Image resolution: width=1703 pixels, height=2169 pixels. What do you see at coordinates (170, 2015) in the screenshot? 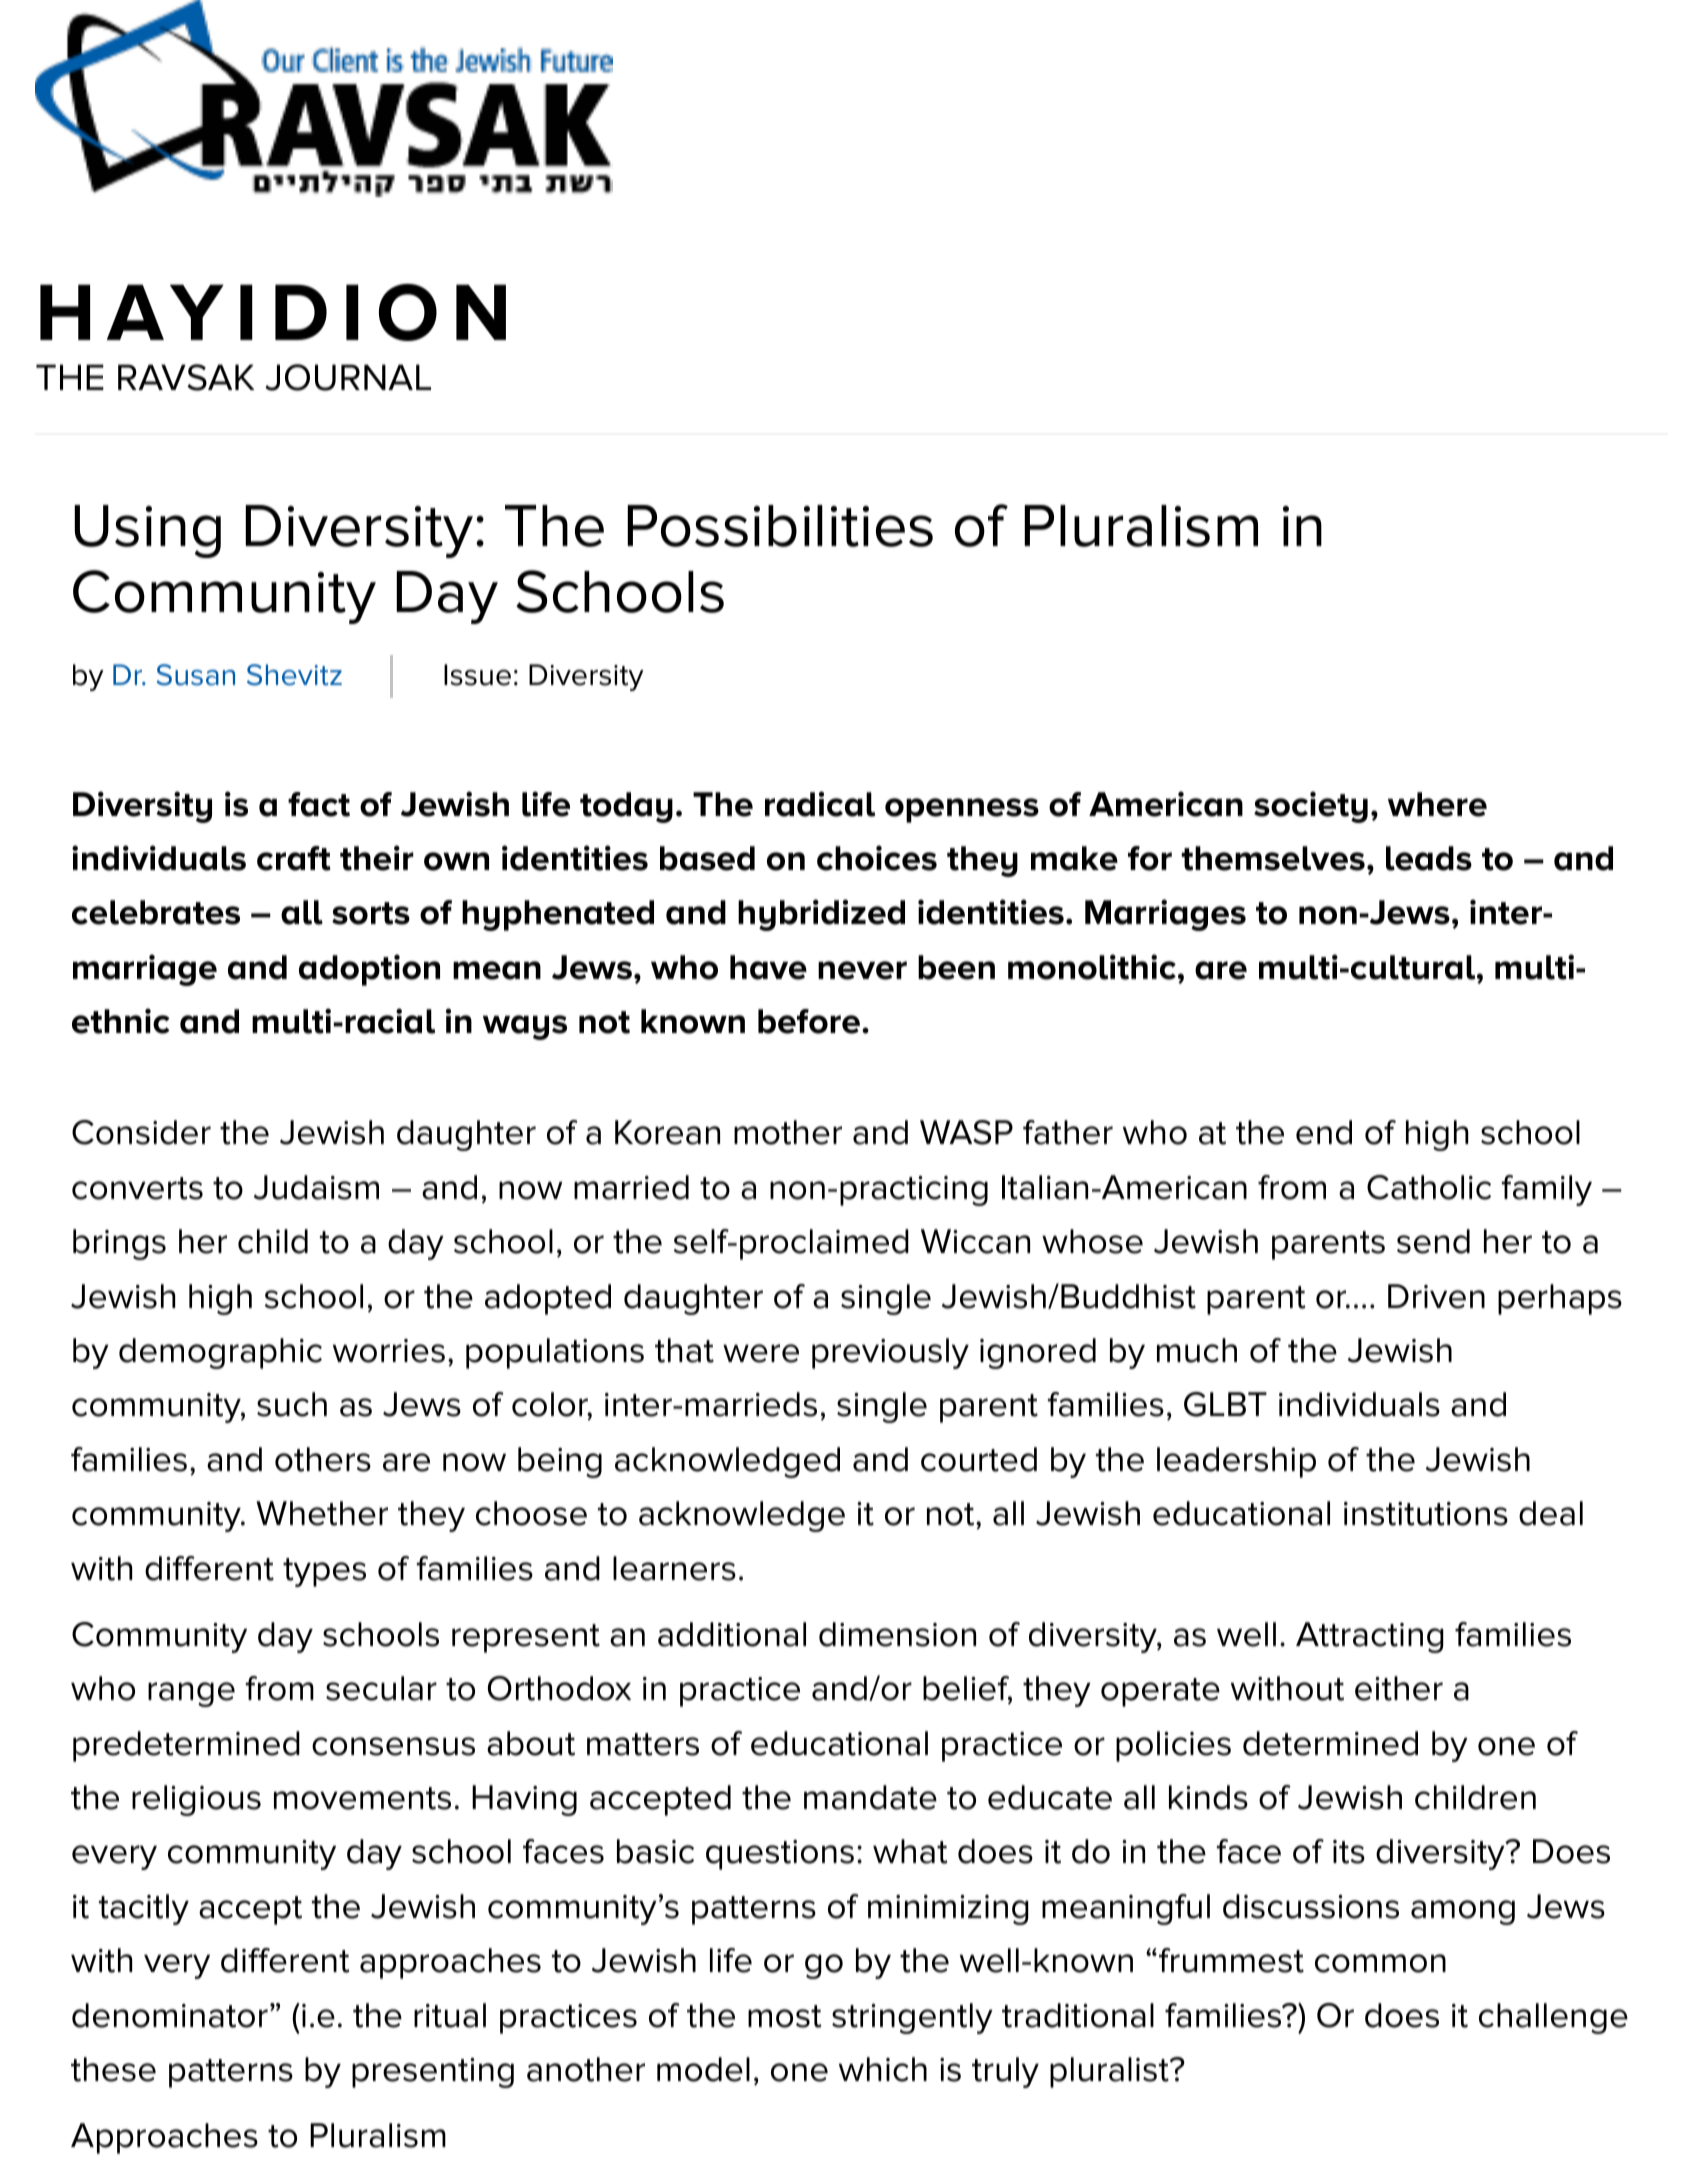
I see `denominator` at bounding box center [170, 2015].
